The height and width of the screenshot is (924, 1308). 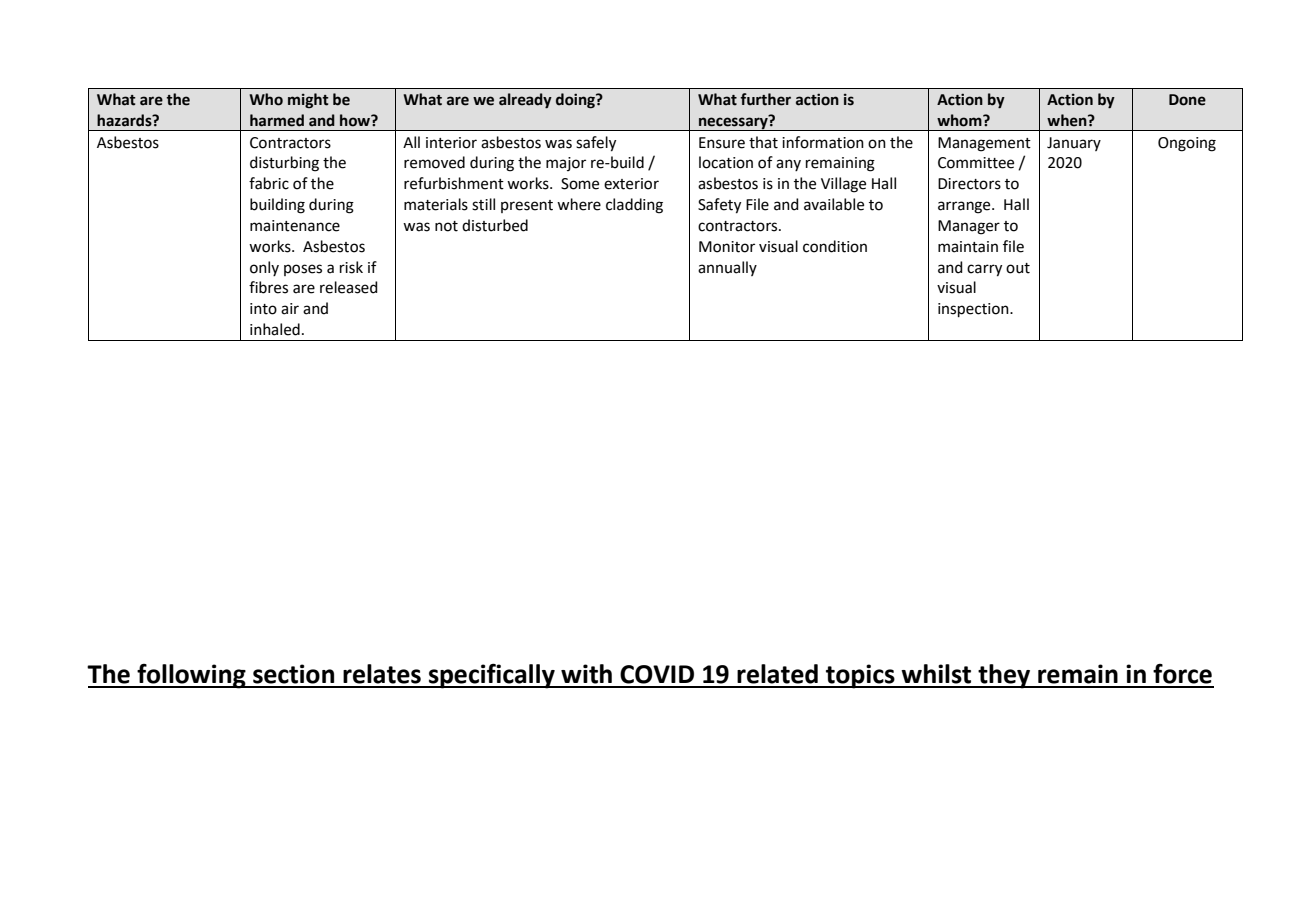 I want to click on they, so click(x=1004, y=676).
